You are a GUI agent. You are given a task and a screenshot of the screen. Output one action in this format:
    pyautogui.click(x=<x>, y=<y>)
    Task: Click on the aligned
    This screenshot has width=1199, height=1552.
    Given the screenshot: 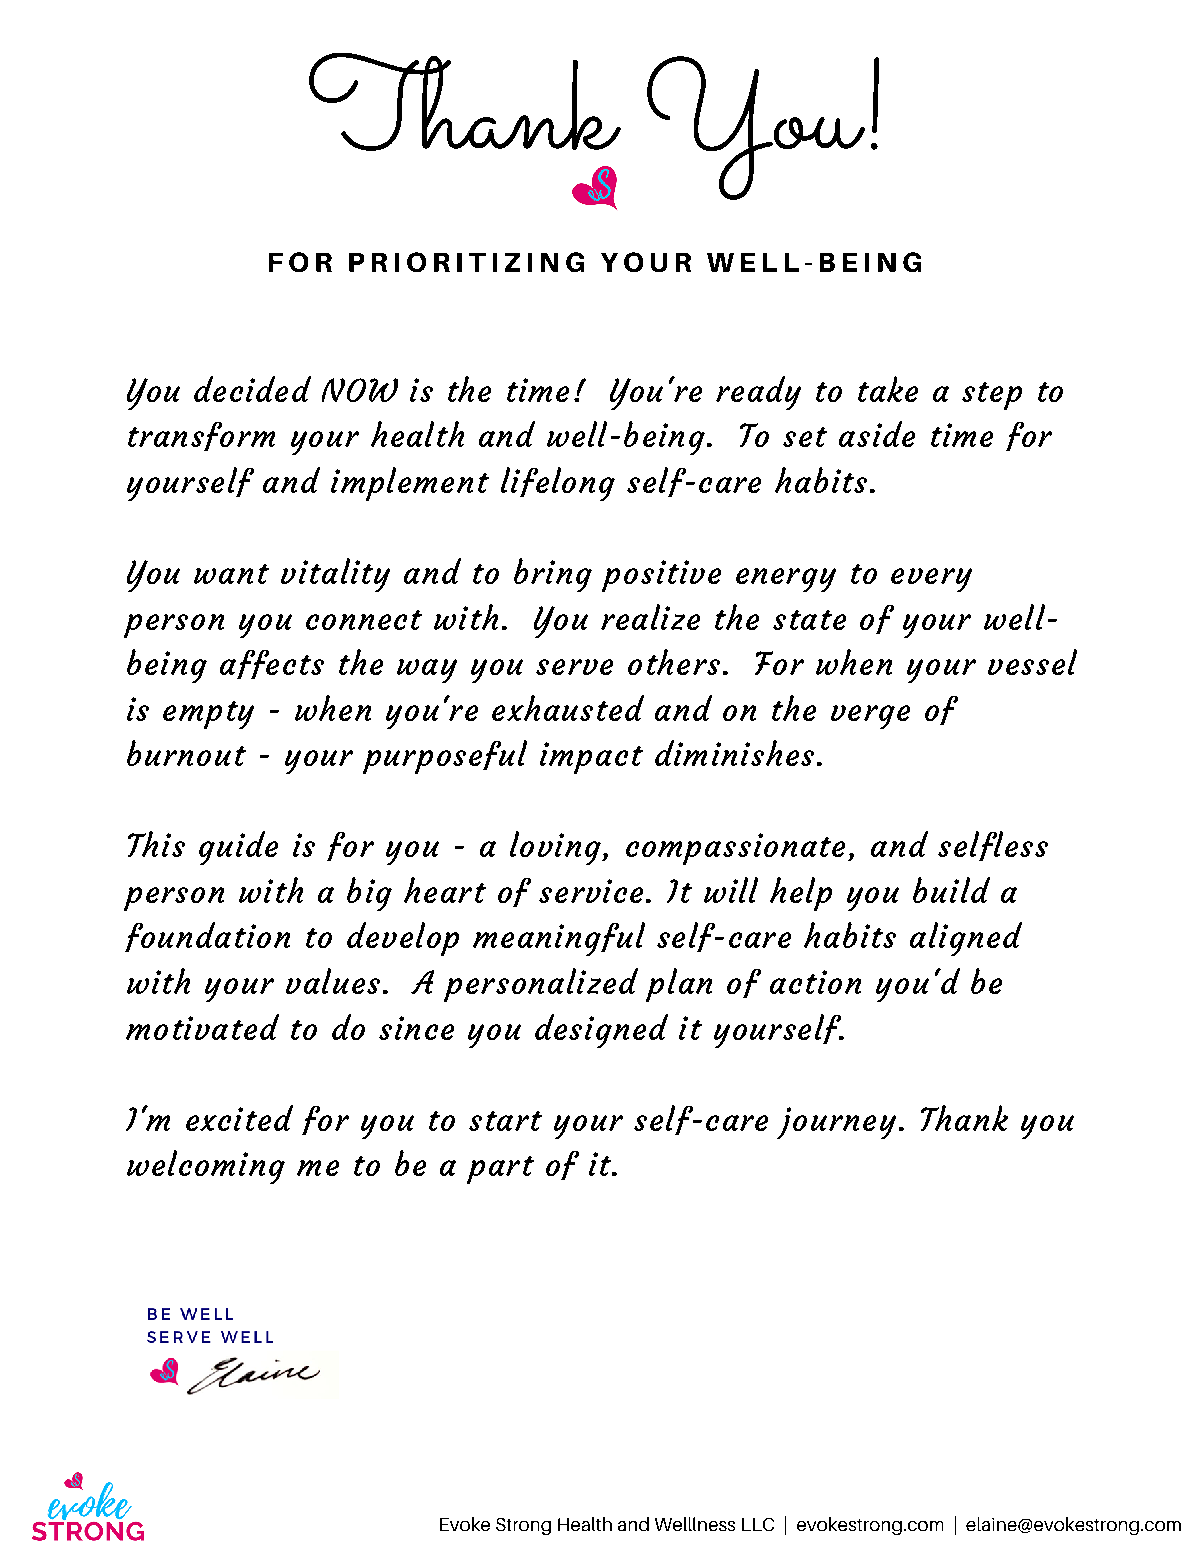 What is the action you would take?
    pyautogui.click(x=966, y=939)
